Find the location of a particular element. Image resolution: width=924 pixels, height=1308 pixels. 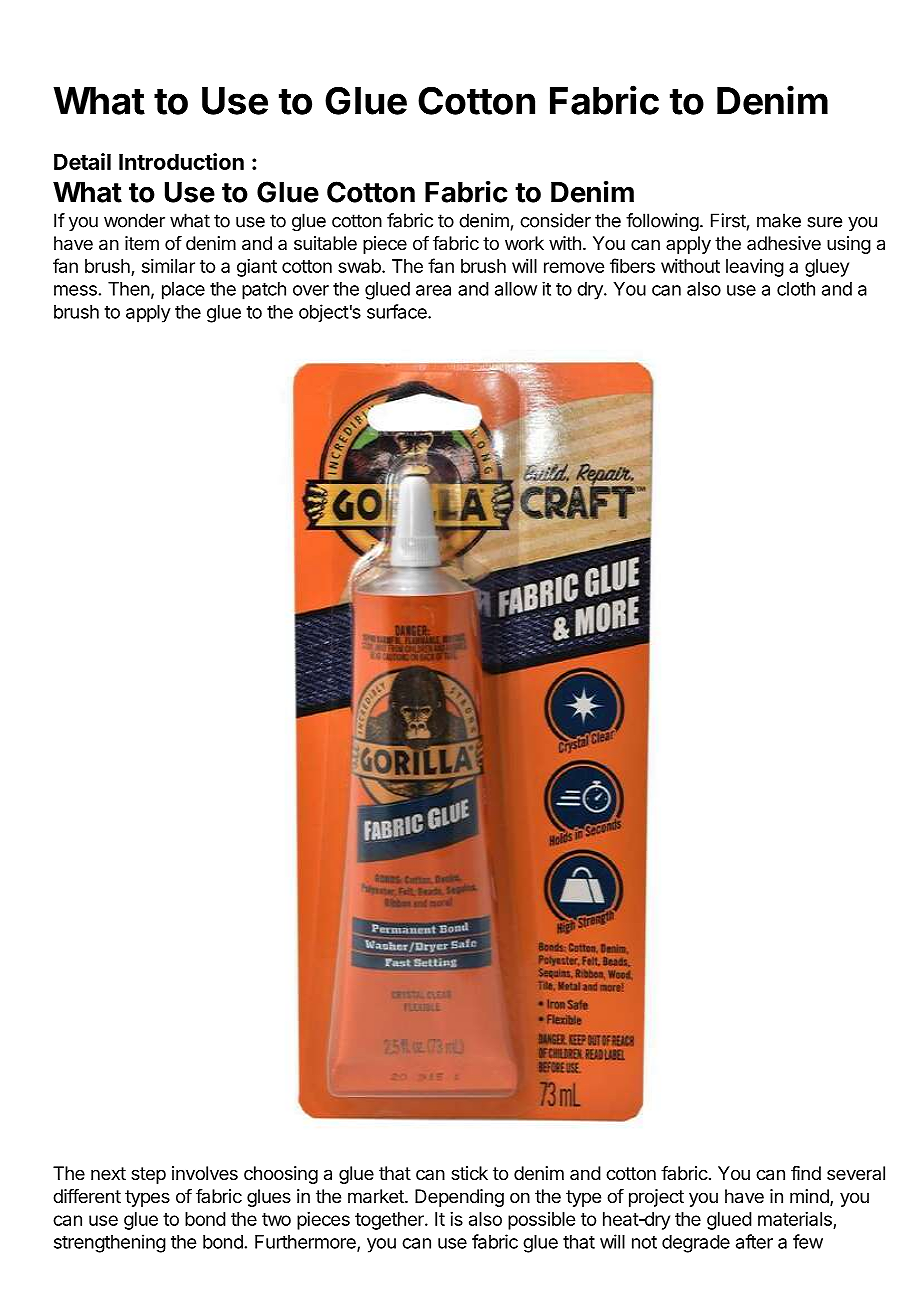

step is located at coordinates (148, 1175).
